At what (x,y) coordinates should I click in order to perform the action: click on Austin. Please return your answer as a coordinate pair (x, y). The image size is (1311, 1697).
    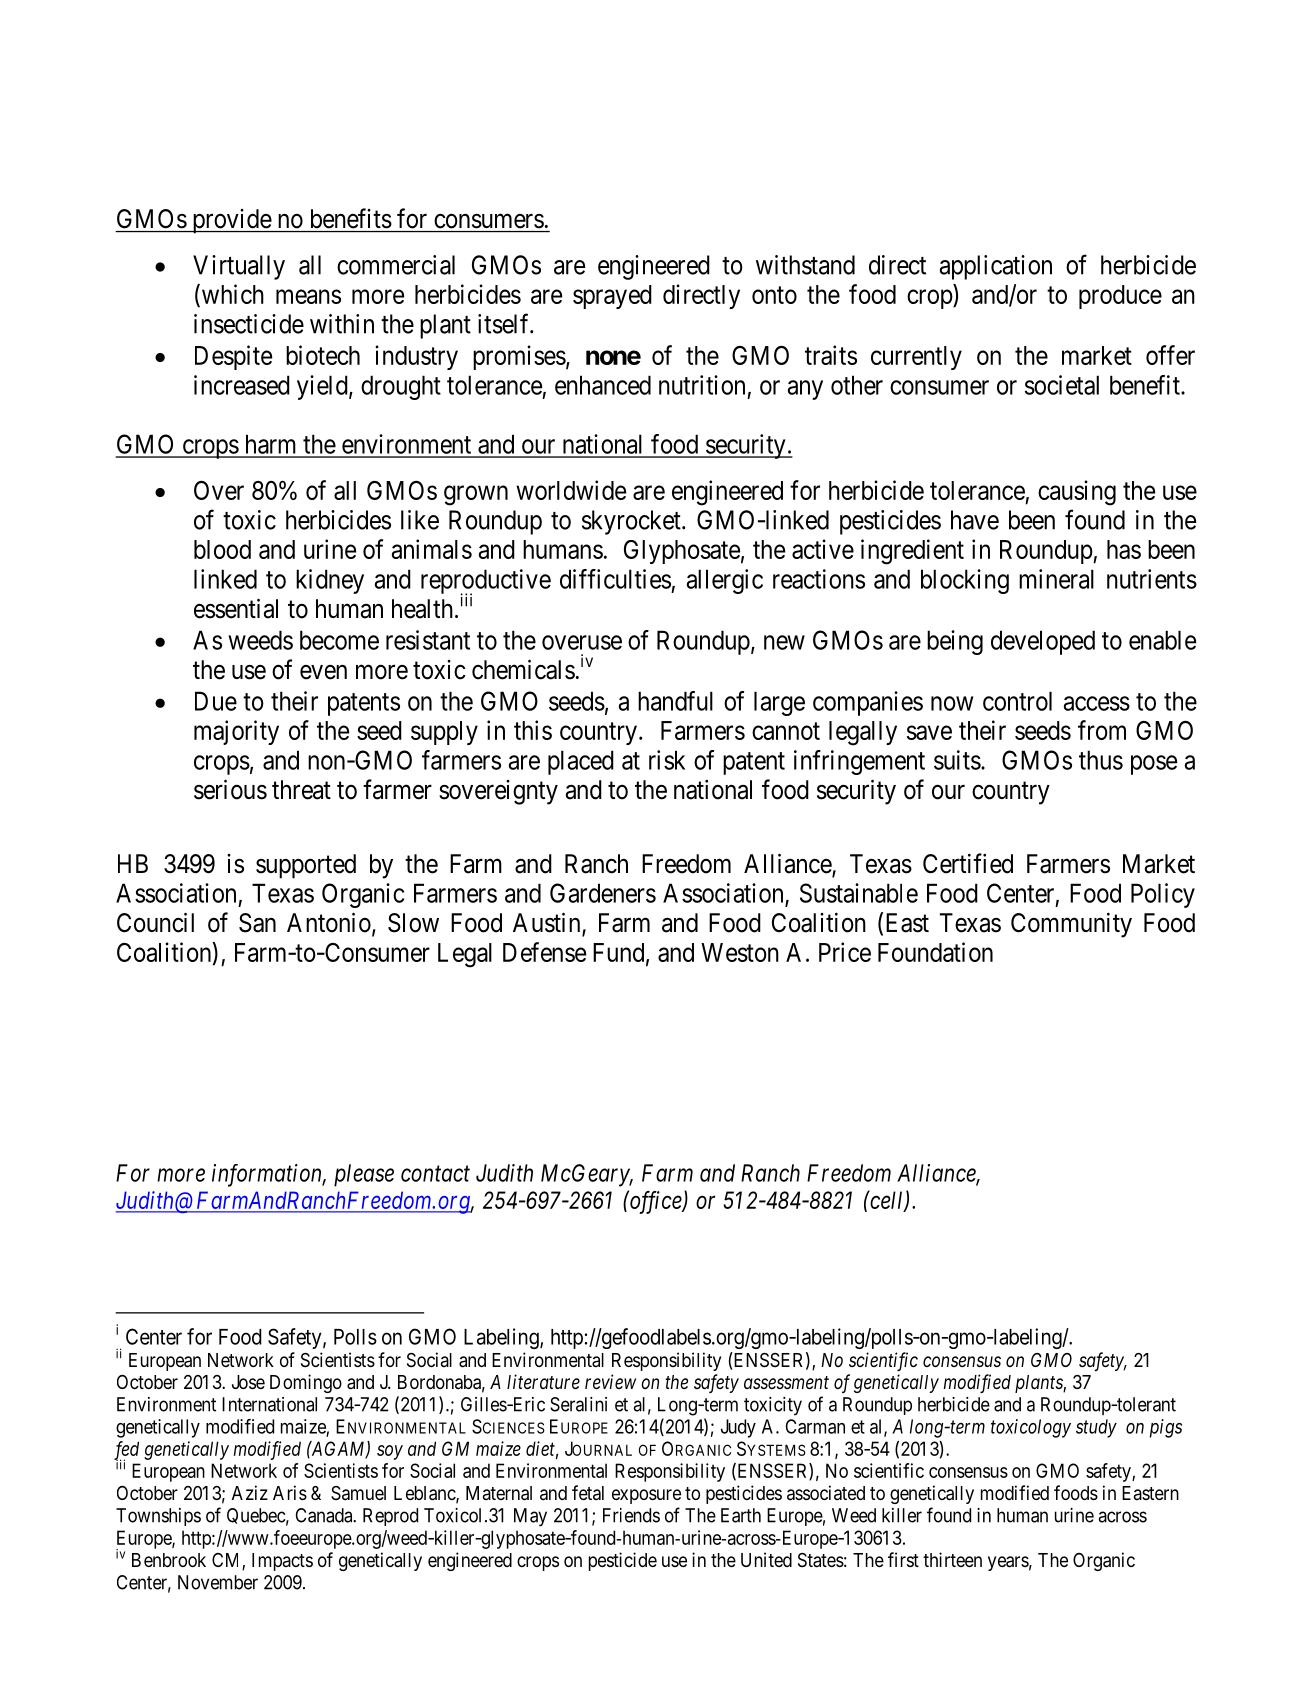
    Looking at the image, I should click on (548, 923).
